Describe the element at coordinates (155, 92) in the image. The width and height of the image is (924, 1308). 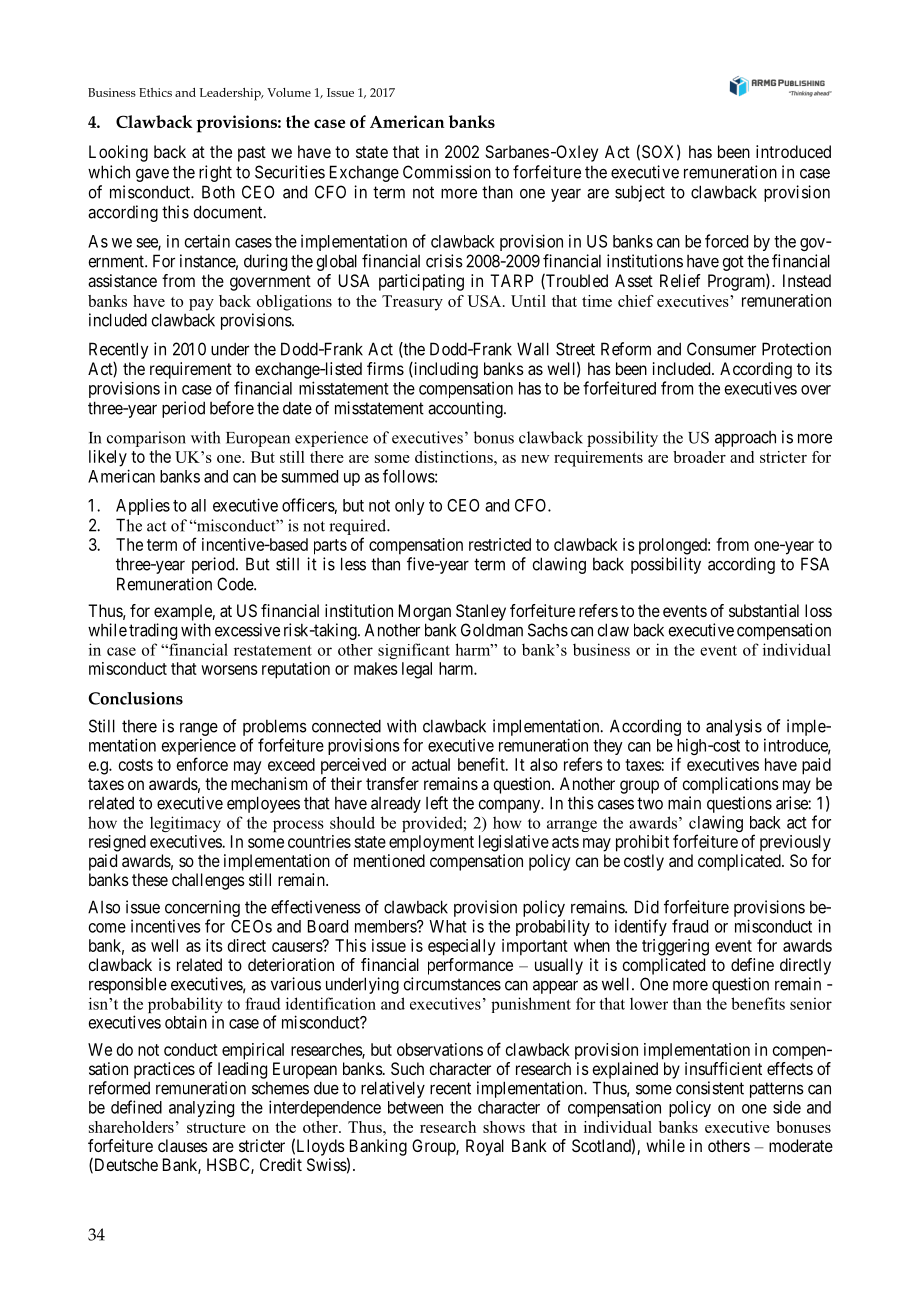
I see `Ethics` at that location.
